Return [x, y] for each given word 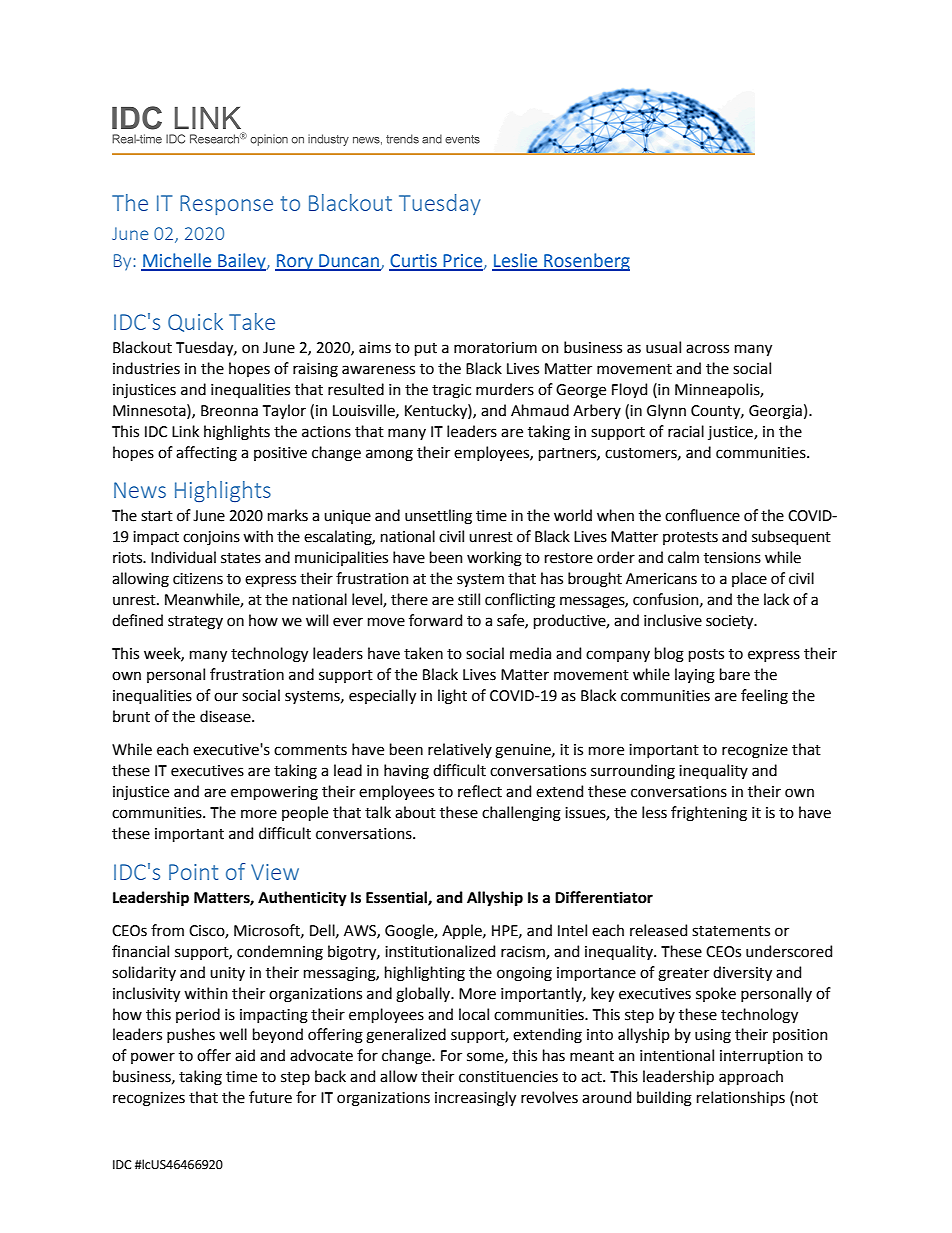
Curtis [414, 262]
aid [245, 1055]
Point [193, 872]
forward [435, 620]
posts [706, 655]
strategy [195, 623]
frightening [709, 814]
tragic [451, 391]
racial [686, 431]
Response [226, 205]
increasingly [475, 1099]
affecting [206, 454]
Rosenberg [586, 262]
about [415, 812]
